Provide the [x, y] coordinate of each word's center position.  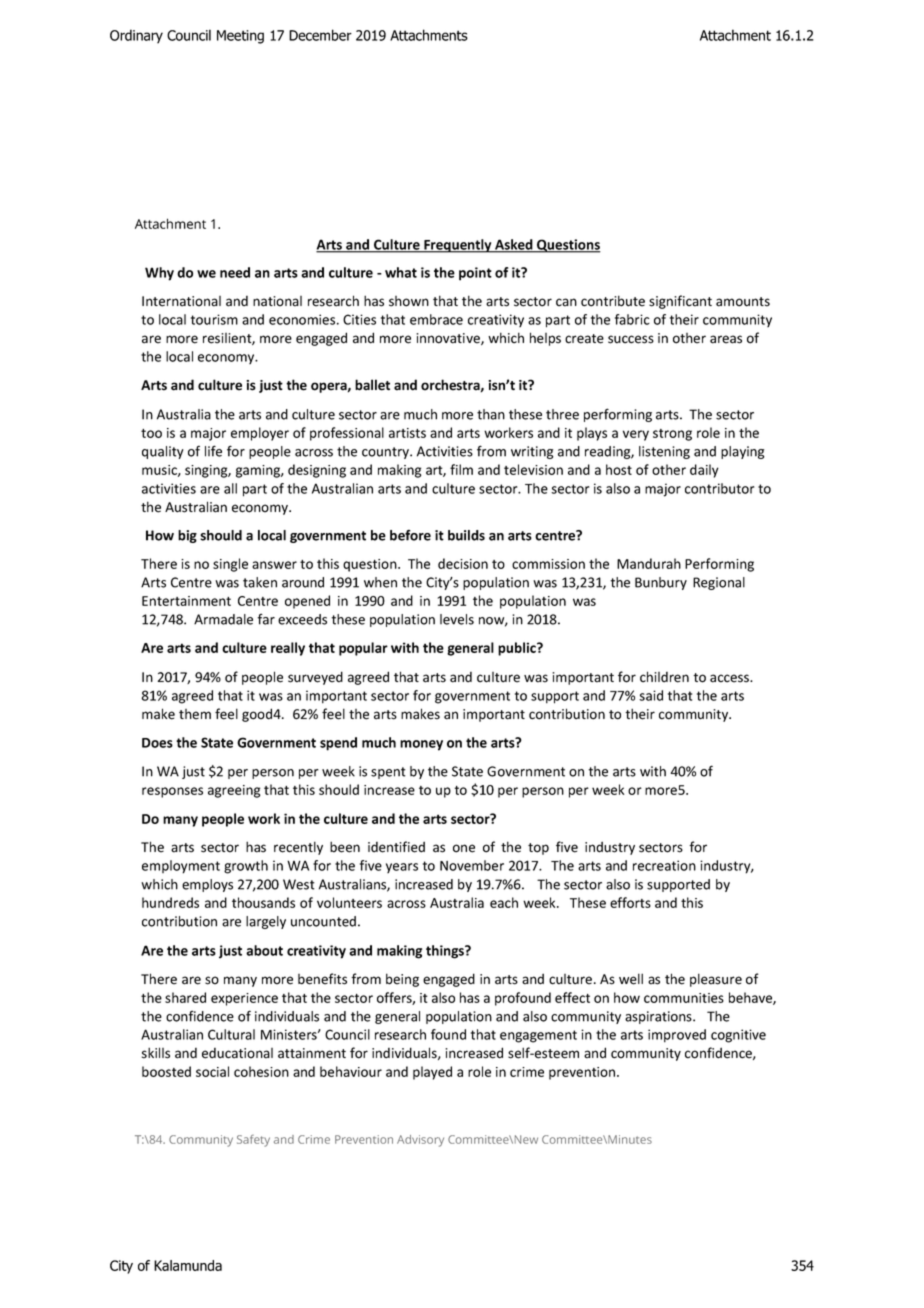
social [212, 1071]
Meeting [240, 37]
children [664, 677]
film [461, 469]
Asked [514, 245]
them [195, 714]
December [320, 35]
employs [207, 885]
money [421, 745]
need [235, 272]
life [213, 451]
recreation [664, 865]
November [472, 865]
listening [664, 452]
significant [680, 302]
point [475, 274]
